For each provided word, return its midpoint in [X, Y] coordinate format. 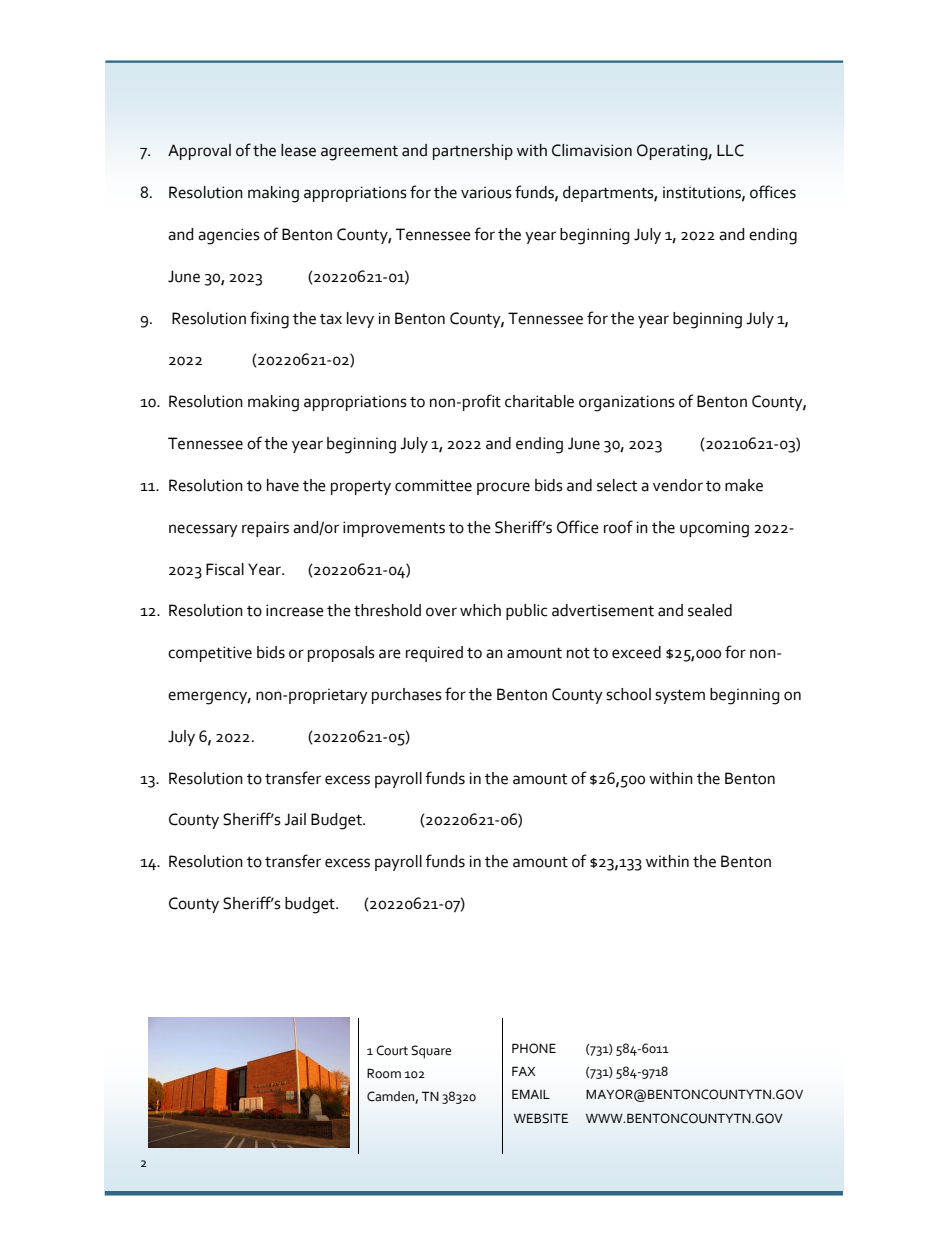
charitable [539, 401]
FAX [524, 1071]
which [480, 610]
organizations [627, 403]
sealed [710, 610]
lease [298, 150]
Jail [295, 819]
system [680, 696]
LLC [730, 150]
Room [384, 1073]
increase [295, 610]
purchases [407, 696]
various [486, 192]
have [283, 485]
